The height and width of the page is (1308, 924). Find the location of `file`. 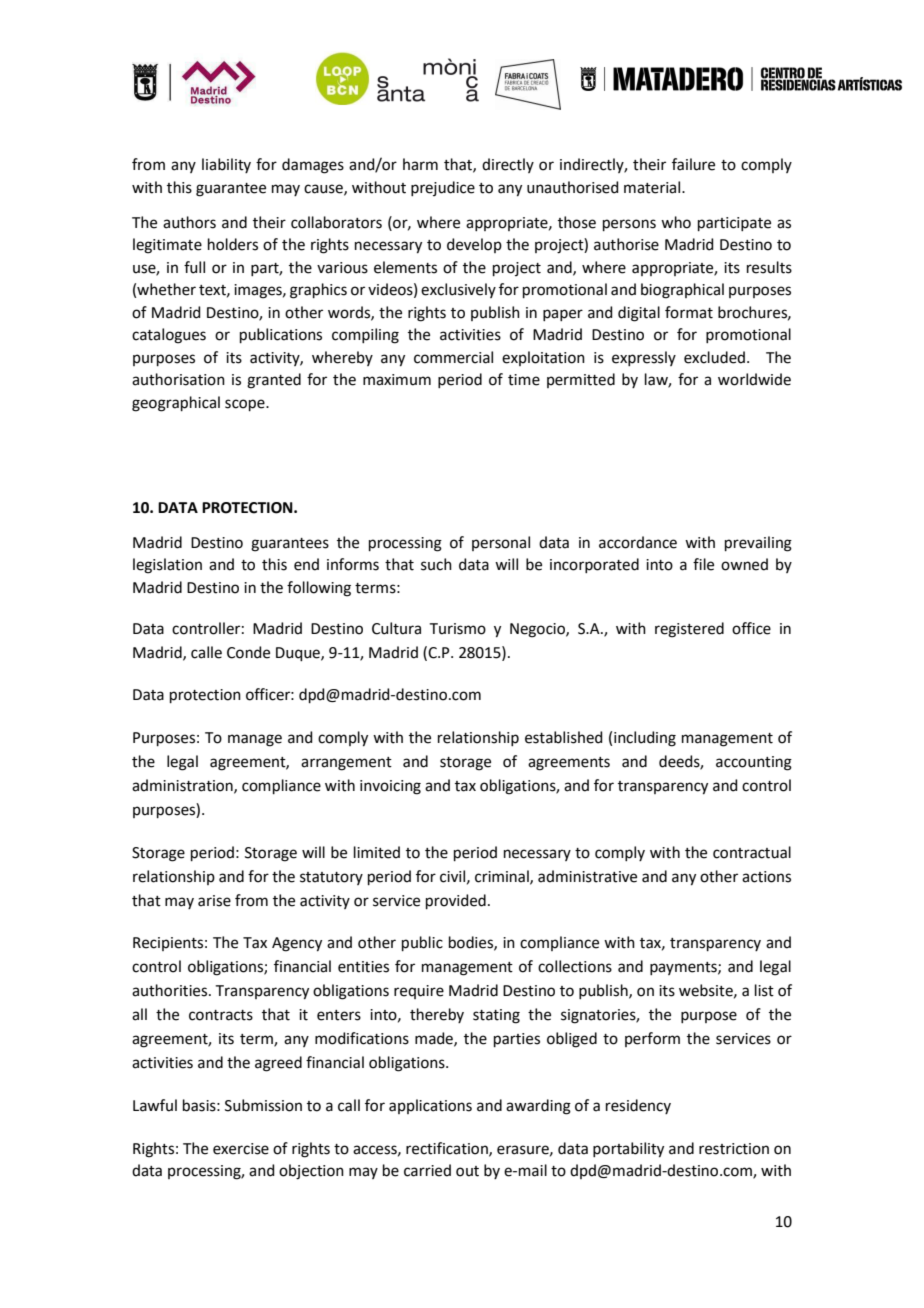

file is located at coordinates (703, 564).
